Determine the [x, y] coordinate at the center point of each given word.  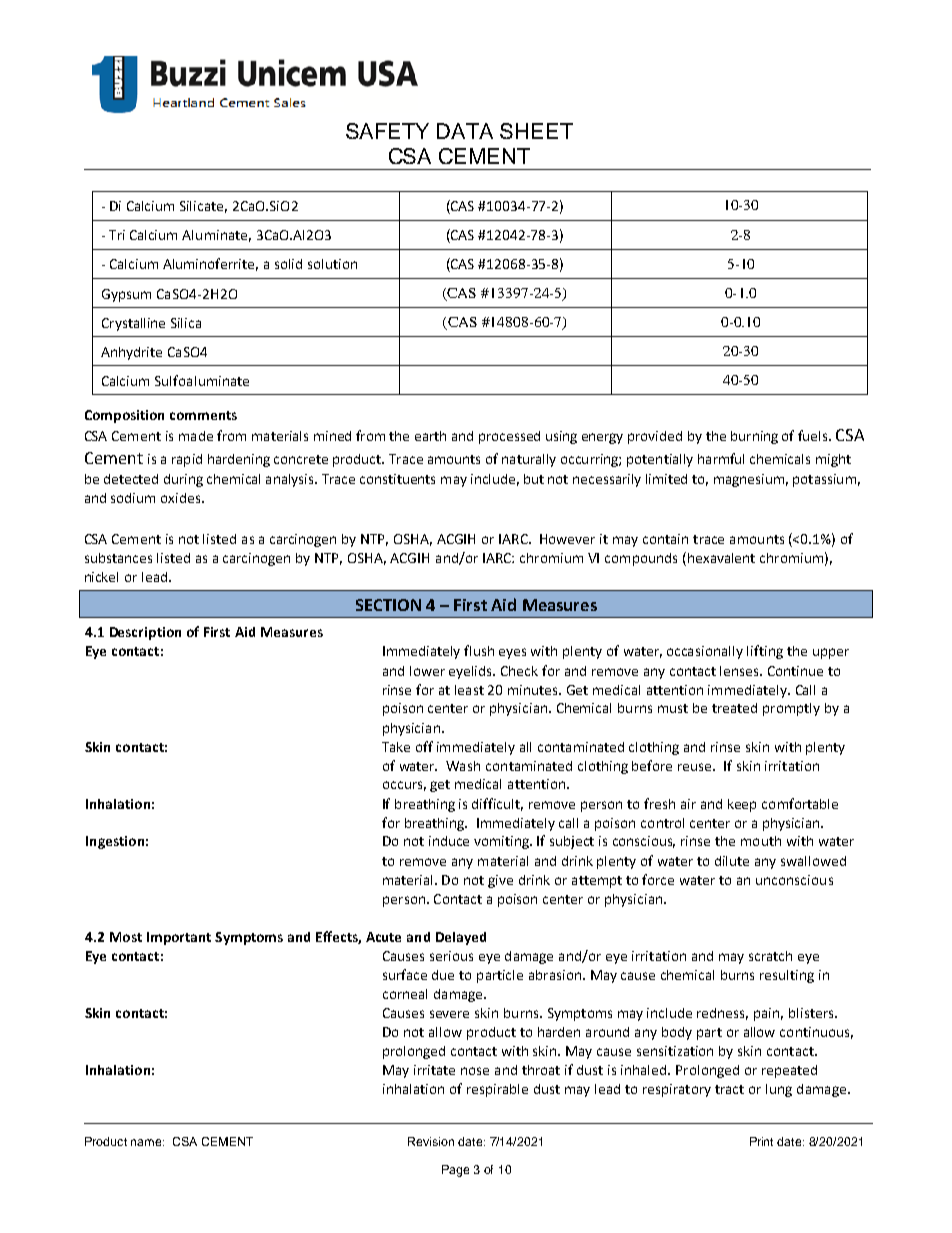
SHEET [536, 131]
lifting [765, 652]
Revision [431, 1141]
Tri [117, 235]
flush [479, 650]
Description [145, 633]
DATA [465, 131]
